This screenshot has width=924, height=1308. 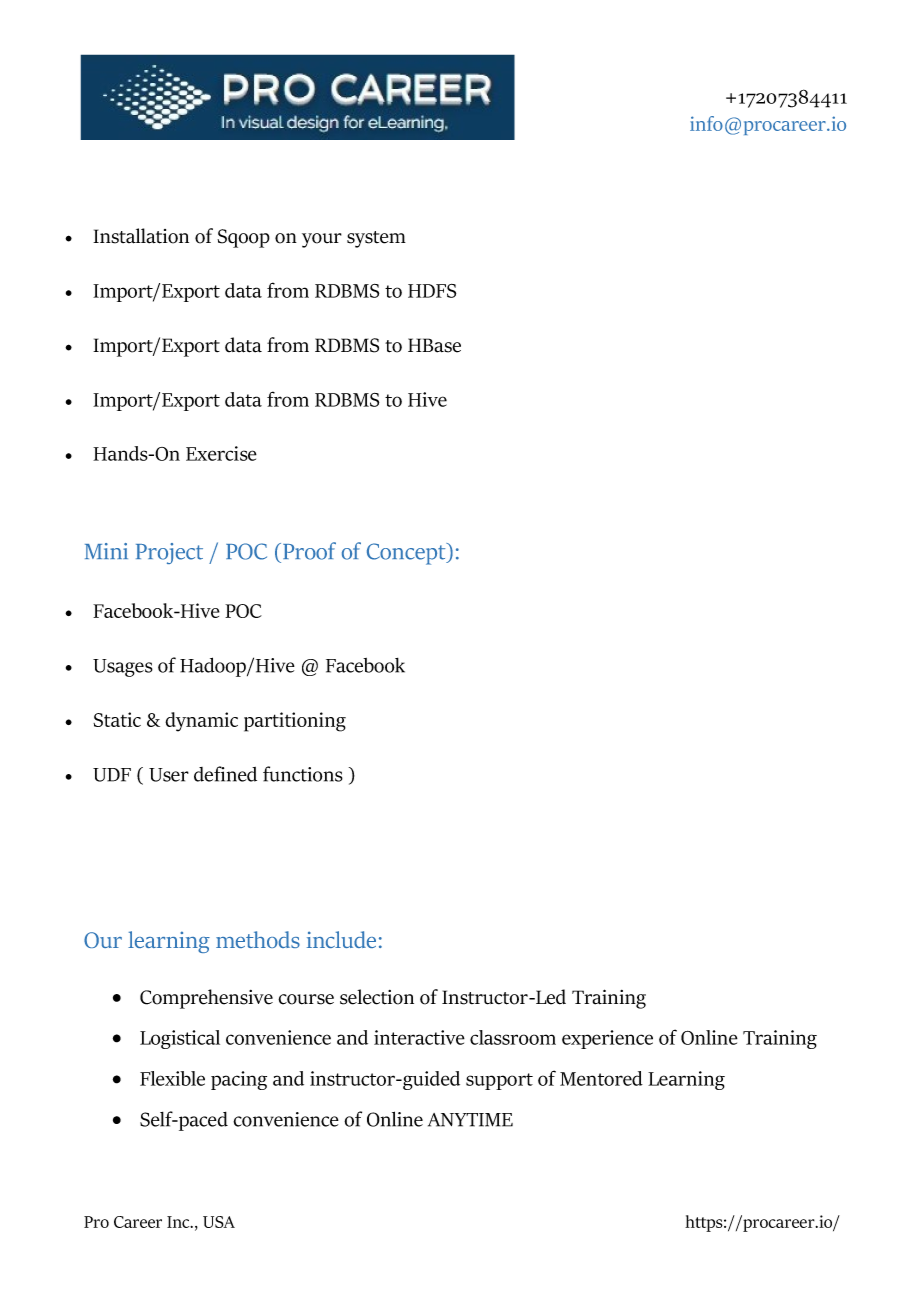 I want to click on Installation, so click(x=141, y=236).
